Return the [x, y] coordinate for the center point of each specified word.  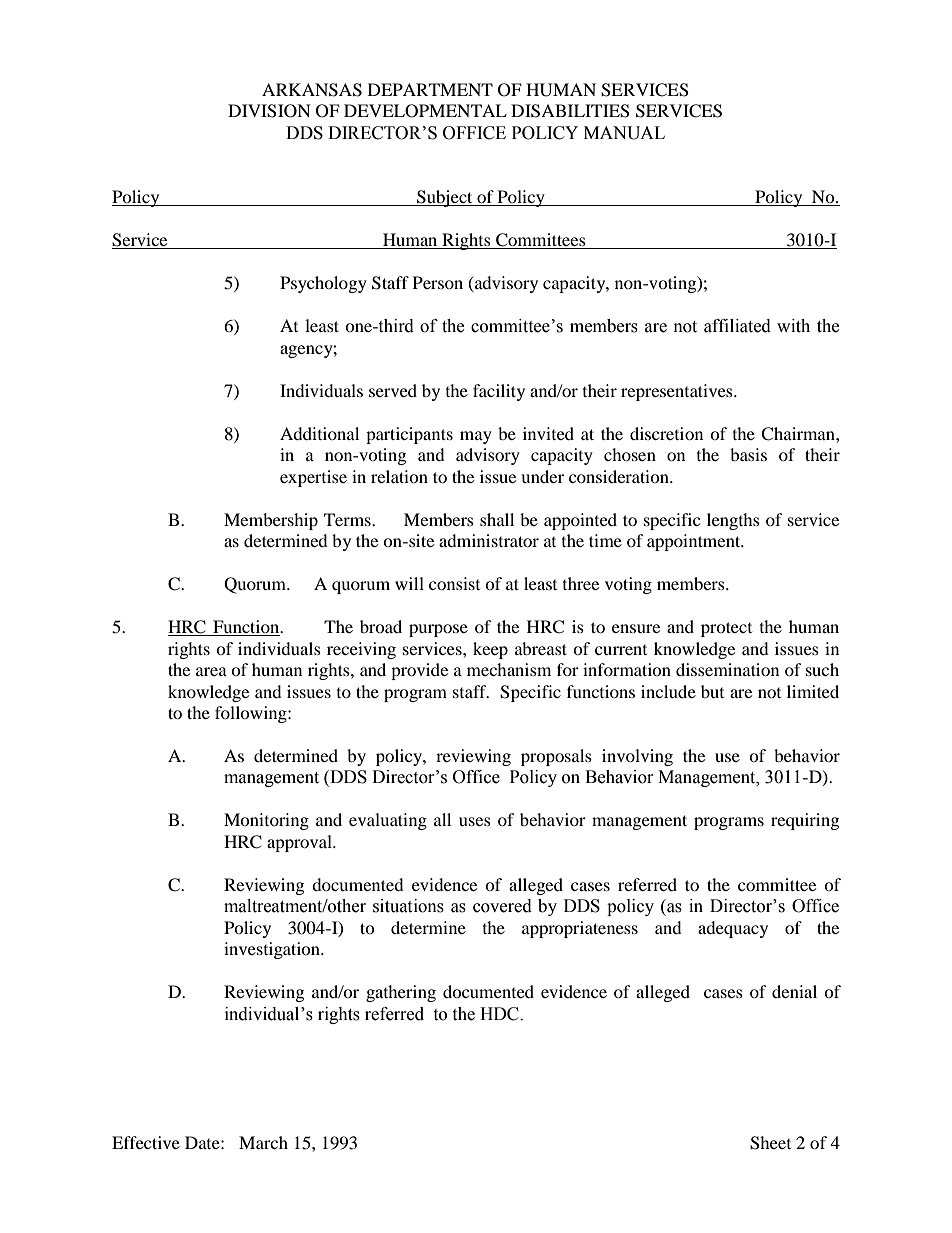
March [263, 1142]
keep [490, 650]
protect [726, 629]
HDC [500, 1014]
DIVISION [269, 111]
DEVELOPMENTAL [425, 111]
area [211, 671]
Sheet [770, 1143]
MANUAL [624, 133]
